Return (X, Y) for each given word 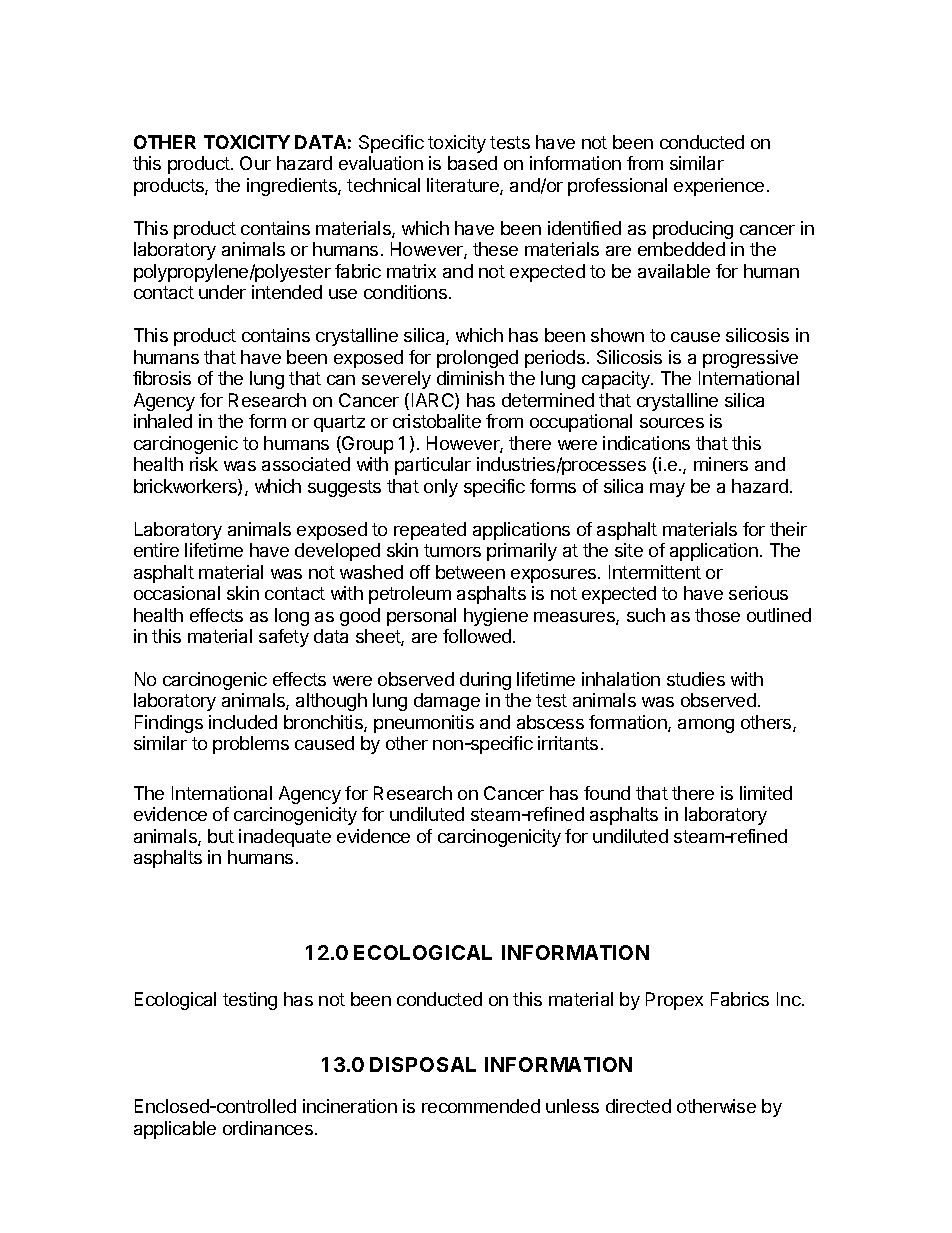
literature (464, 186)
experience (719, 187)
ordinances (268, 1128)
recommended (481, 1106)
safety (284, 638)
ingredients (293, 187)
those (717, 615)
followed (477, 636)
